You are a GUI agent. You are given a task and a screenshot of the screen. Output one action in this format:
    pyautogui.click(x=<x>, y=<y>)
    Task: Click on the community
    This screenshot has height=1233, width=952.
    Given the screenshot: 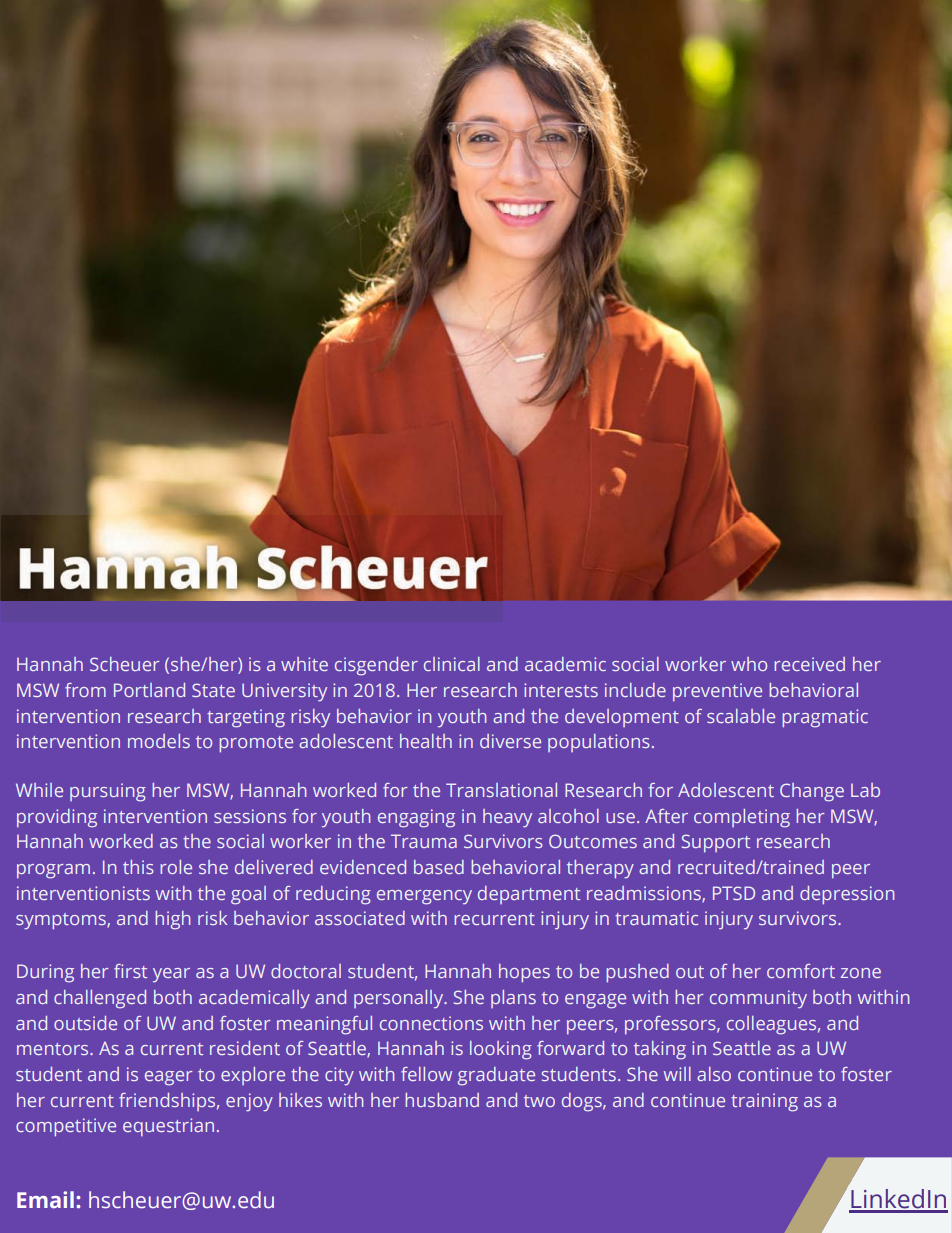 What is the action you would take?
    pyautogui.click(x=758, y=999)
